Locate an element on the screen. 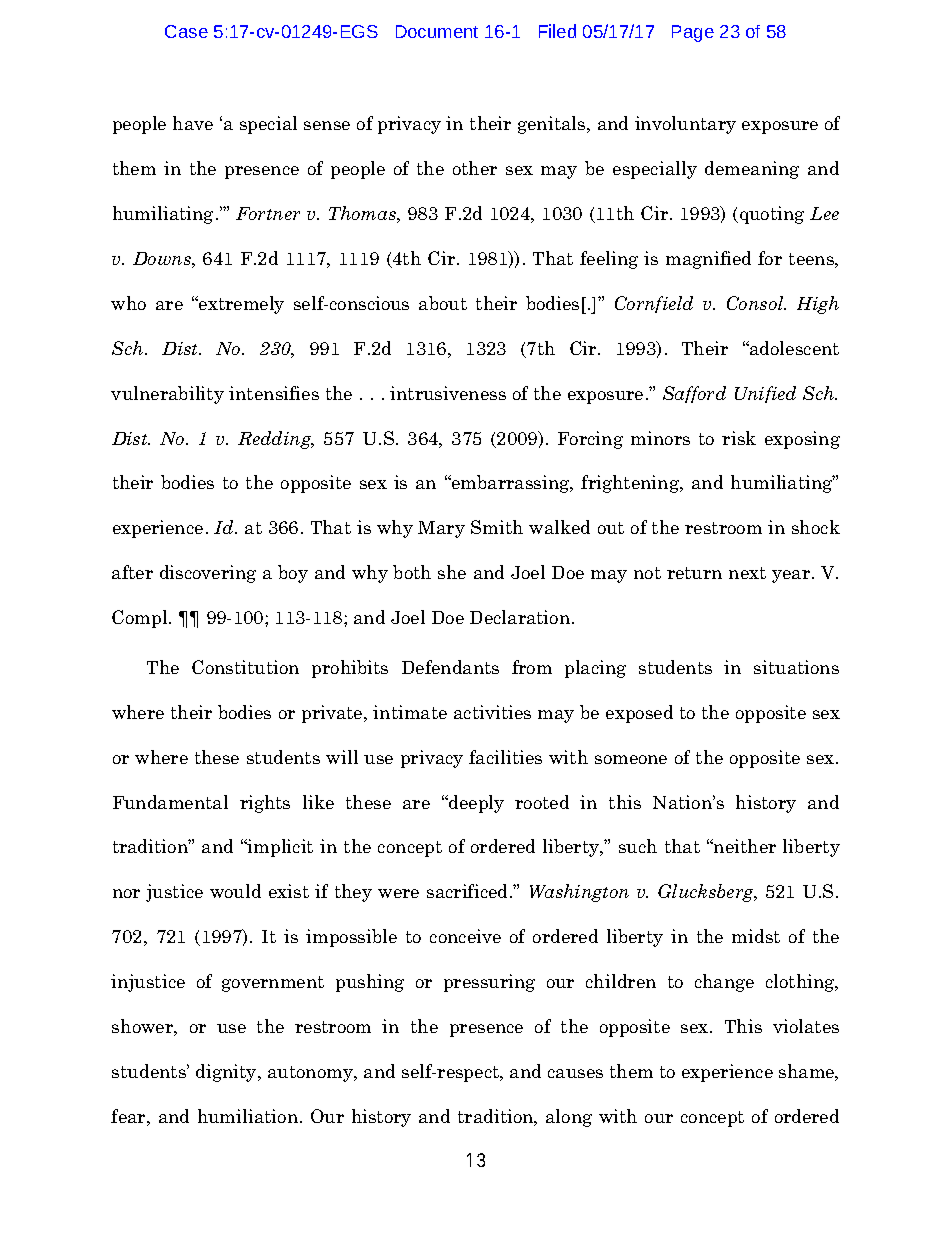 The width and height of the screenshot is (952, 1233). situations is located at coordinates (796, 667).
